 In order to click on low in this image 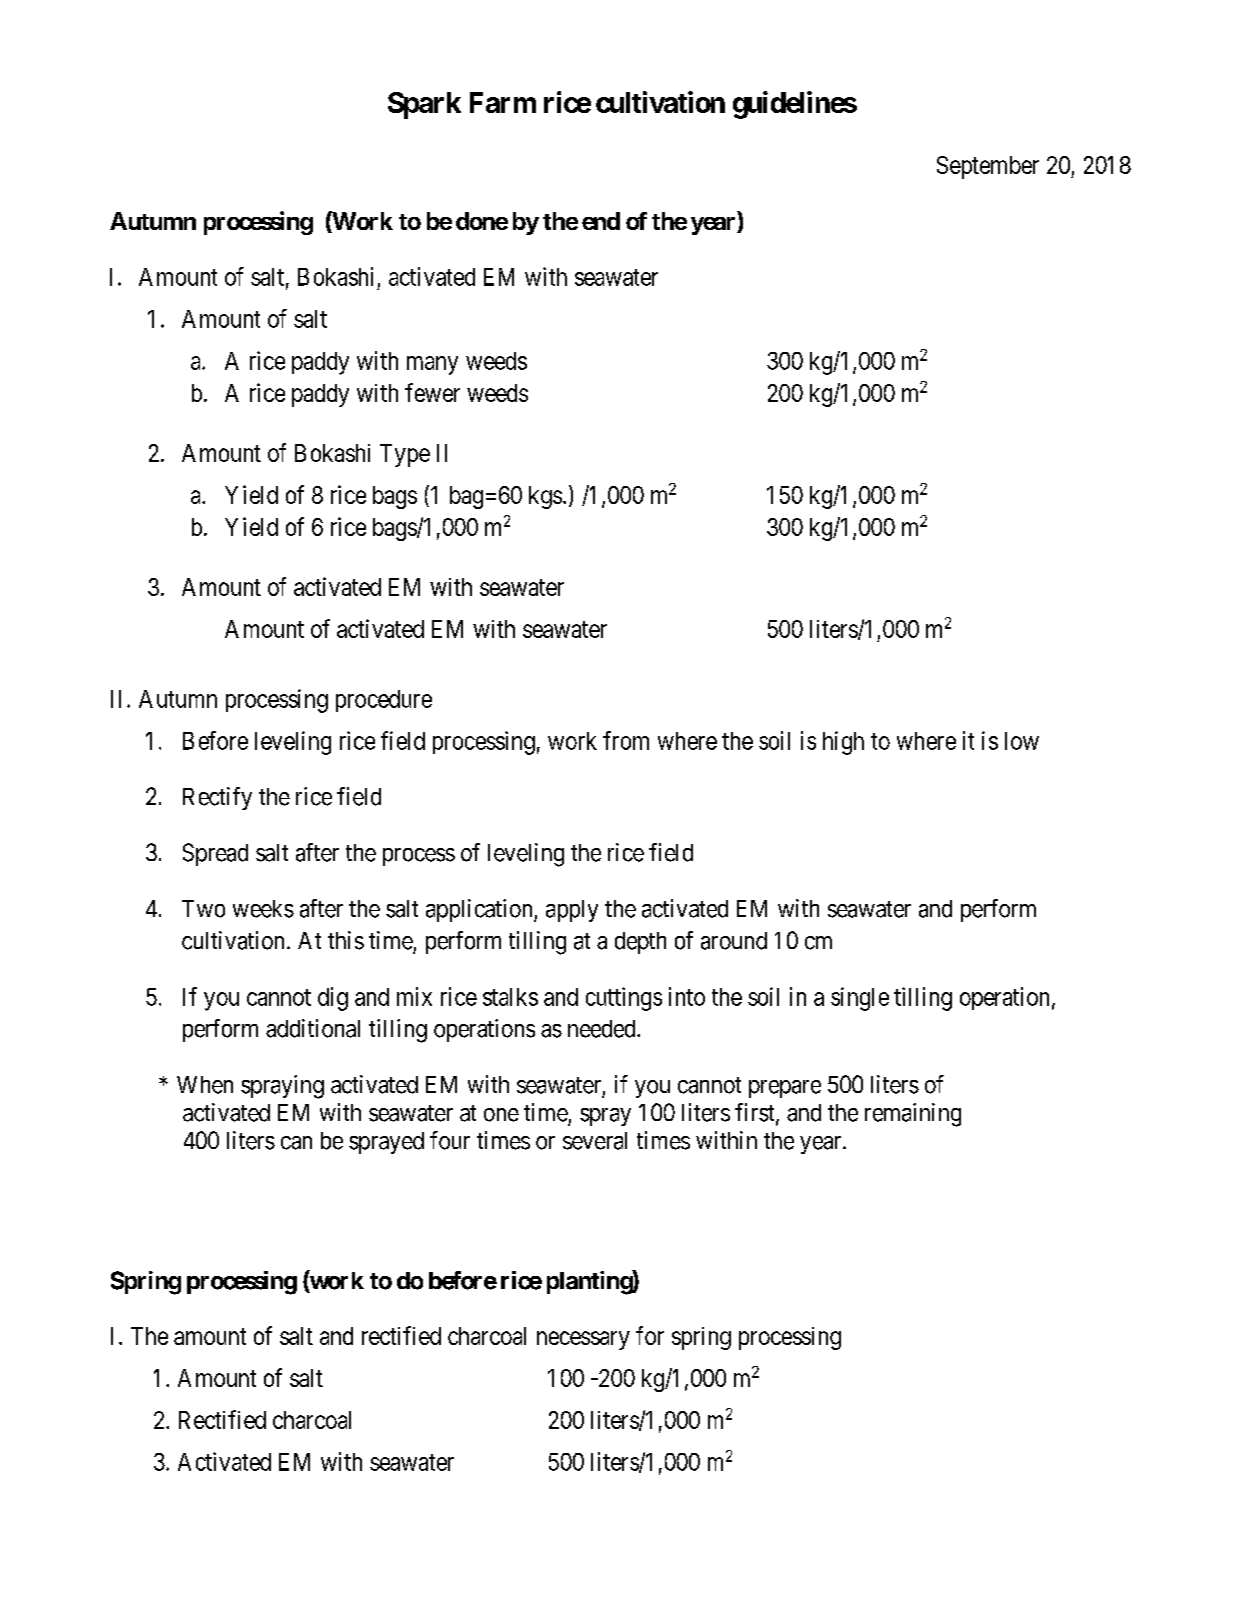, I will do `click(1022, 741)`.
